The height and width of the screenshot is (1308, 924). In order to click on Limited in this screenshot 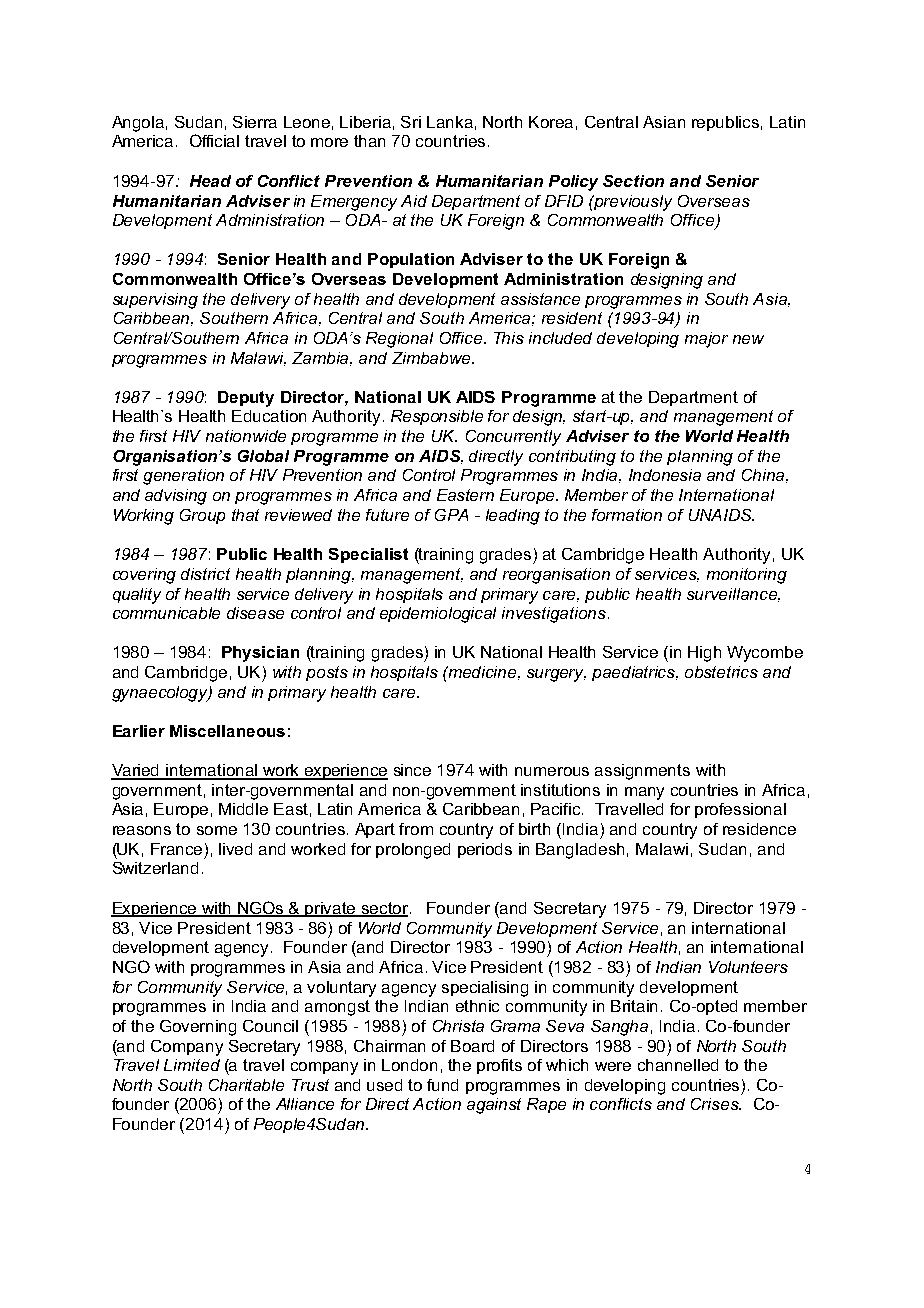, I will do `click(192, 1065)`.
